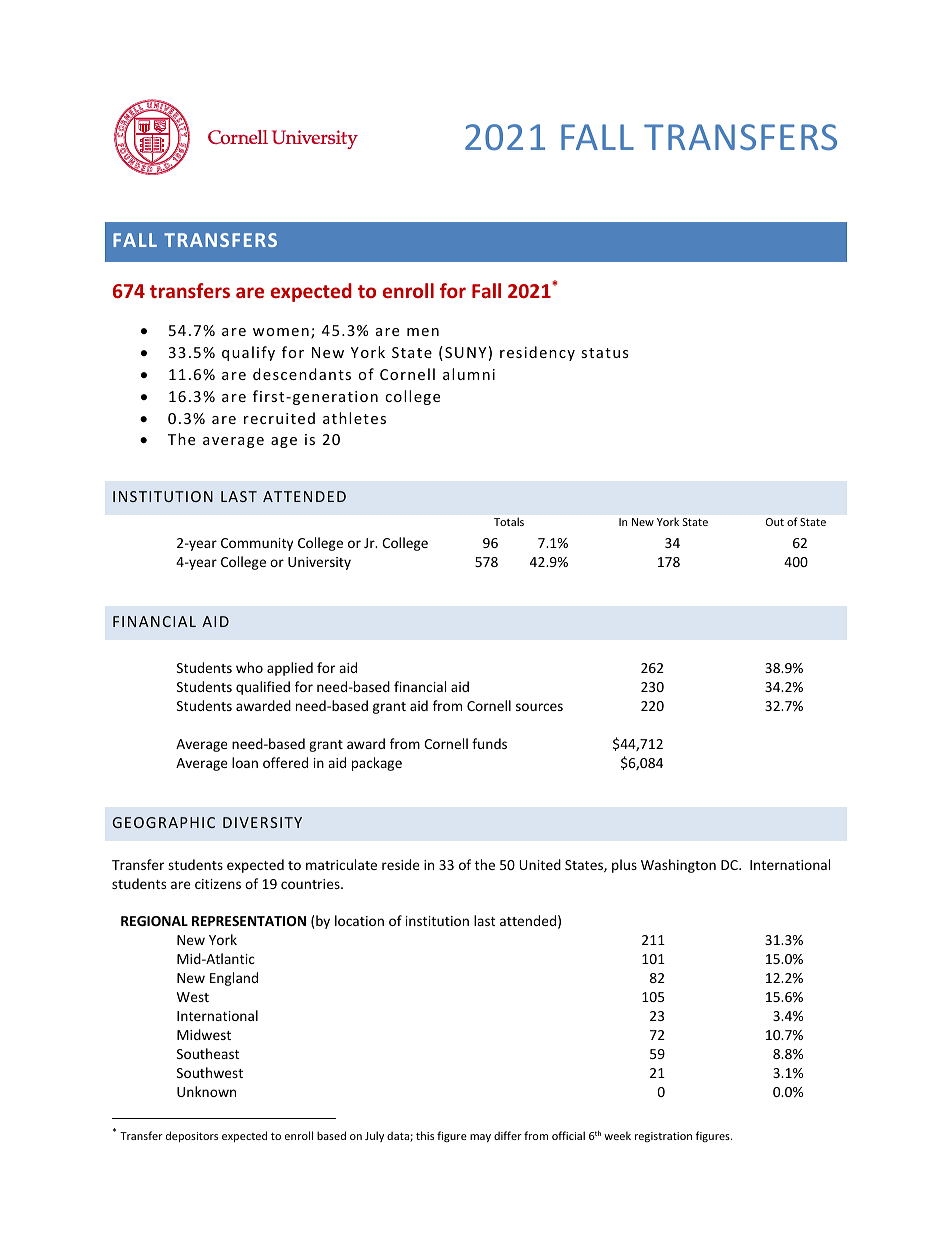 The width and height of the screenshot is (952, 1233). I want to click on qualify, so click(248, 353).
